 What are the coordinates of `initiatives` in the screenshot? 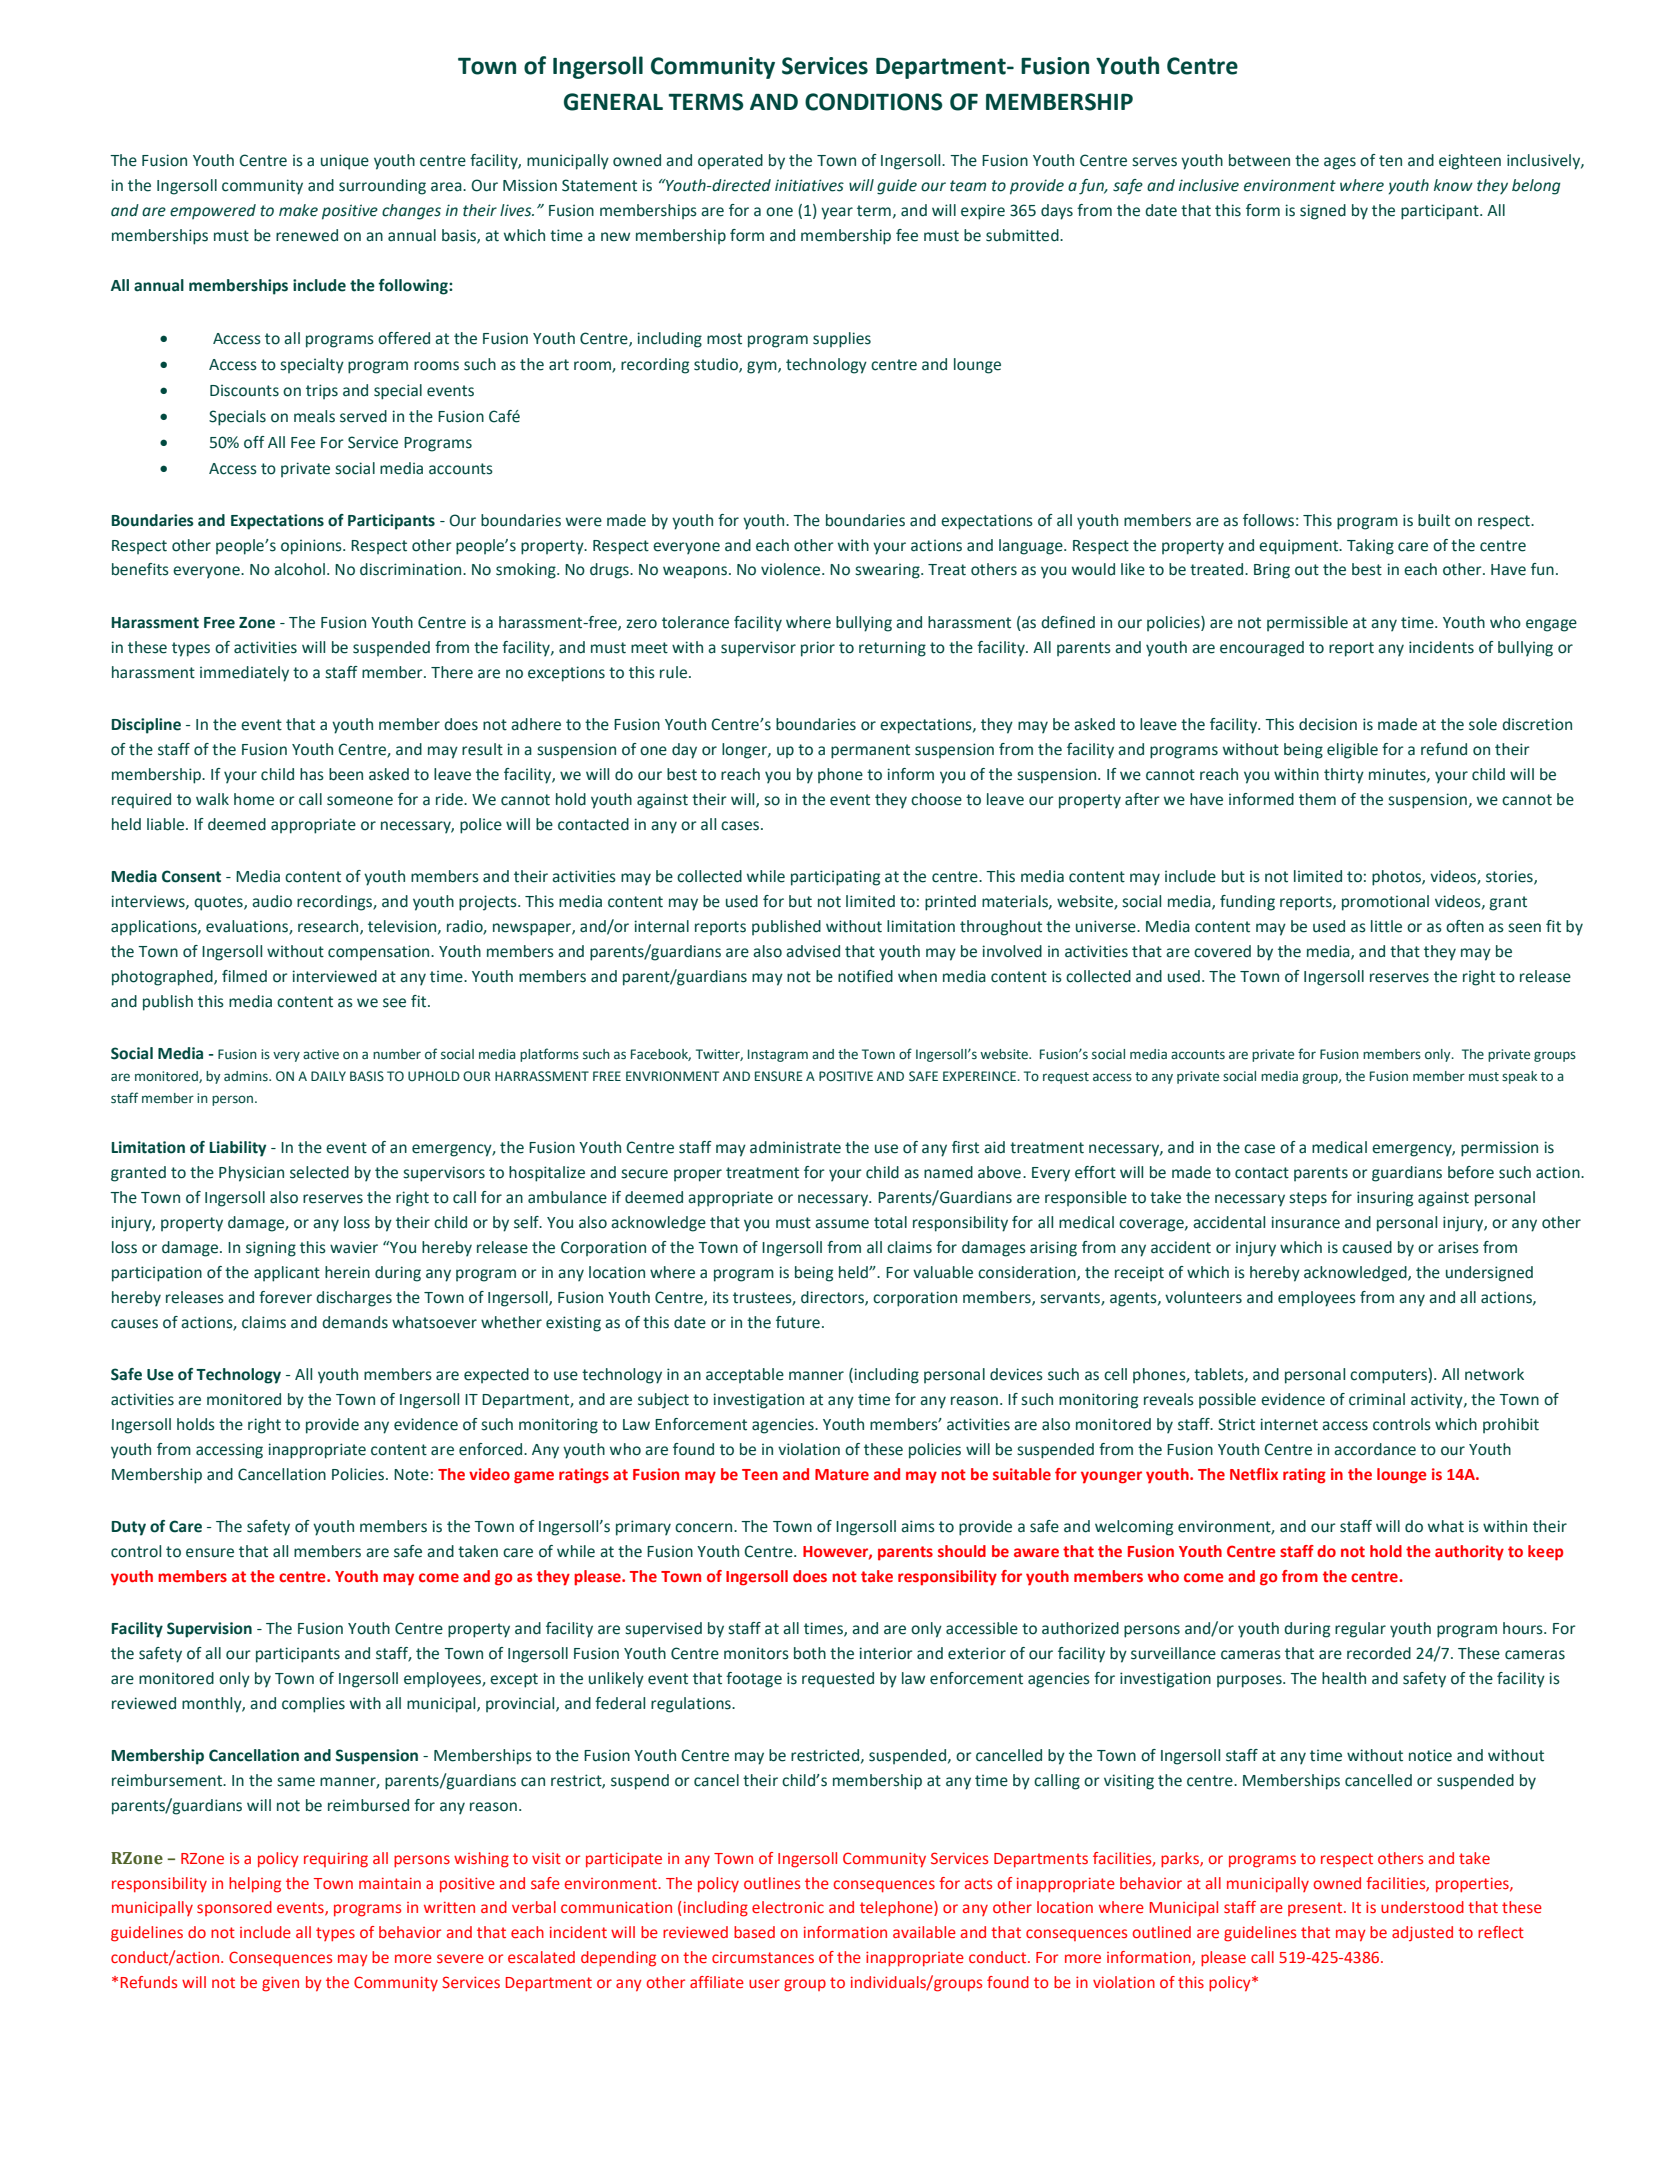 It's located at (809, 185).
